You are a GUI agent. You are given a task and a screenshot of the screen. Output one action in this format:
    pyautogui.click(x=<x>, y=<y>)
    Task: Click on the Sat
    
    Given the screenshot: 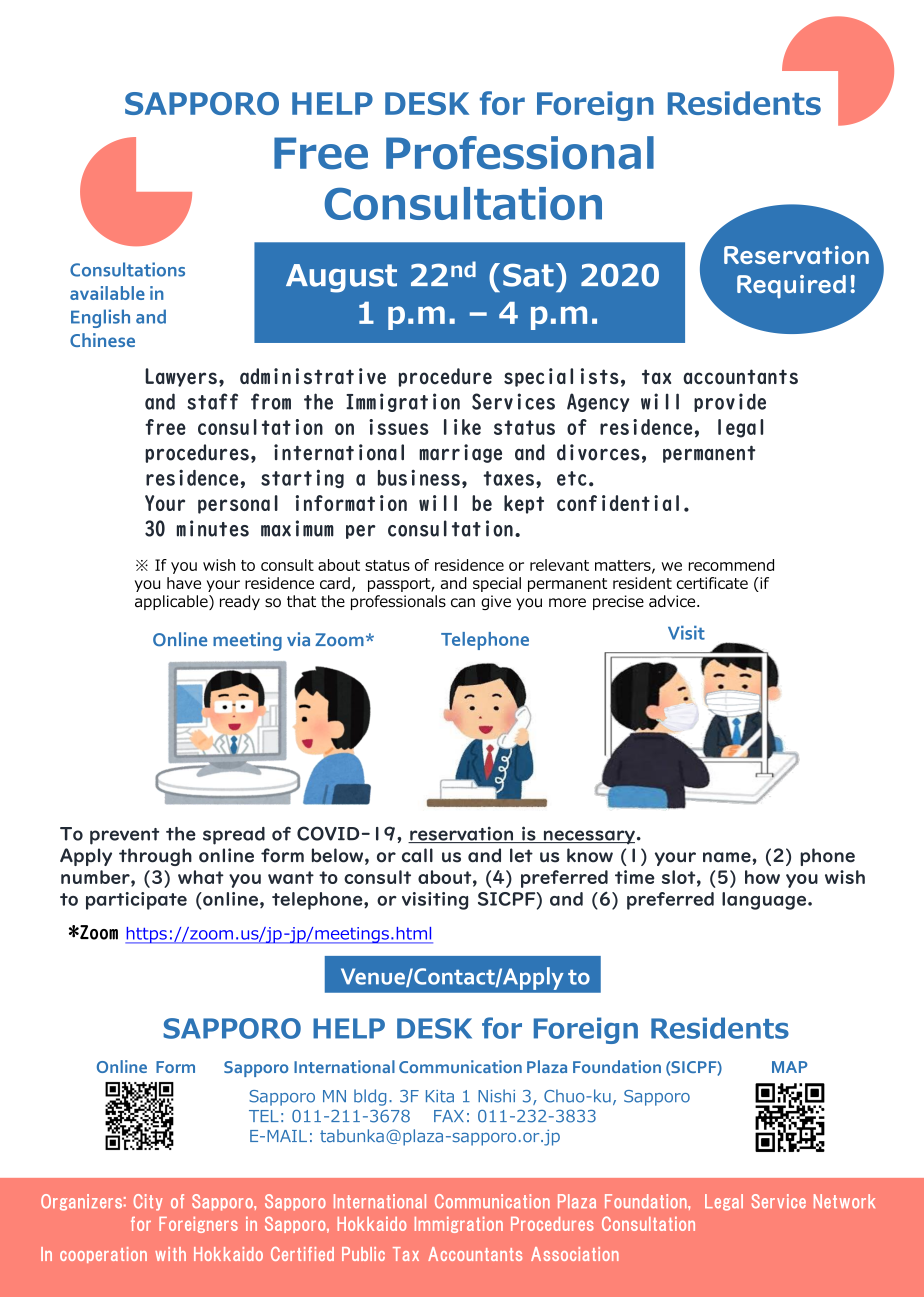 What is the action you would take?
    pyautogui.click(x=528, y=275)
